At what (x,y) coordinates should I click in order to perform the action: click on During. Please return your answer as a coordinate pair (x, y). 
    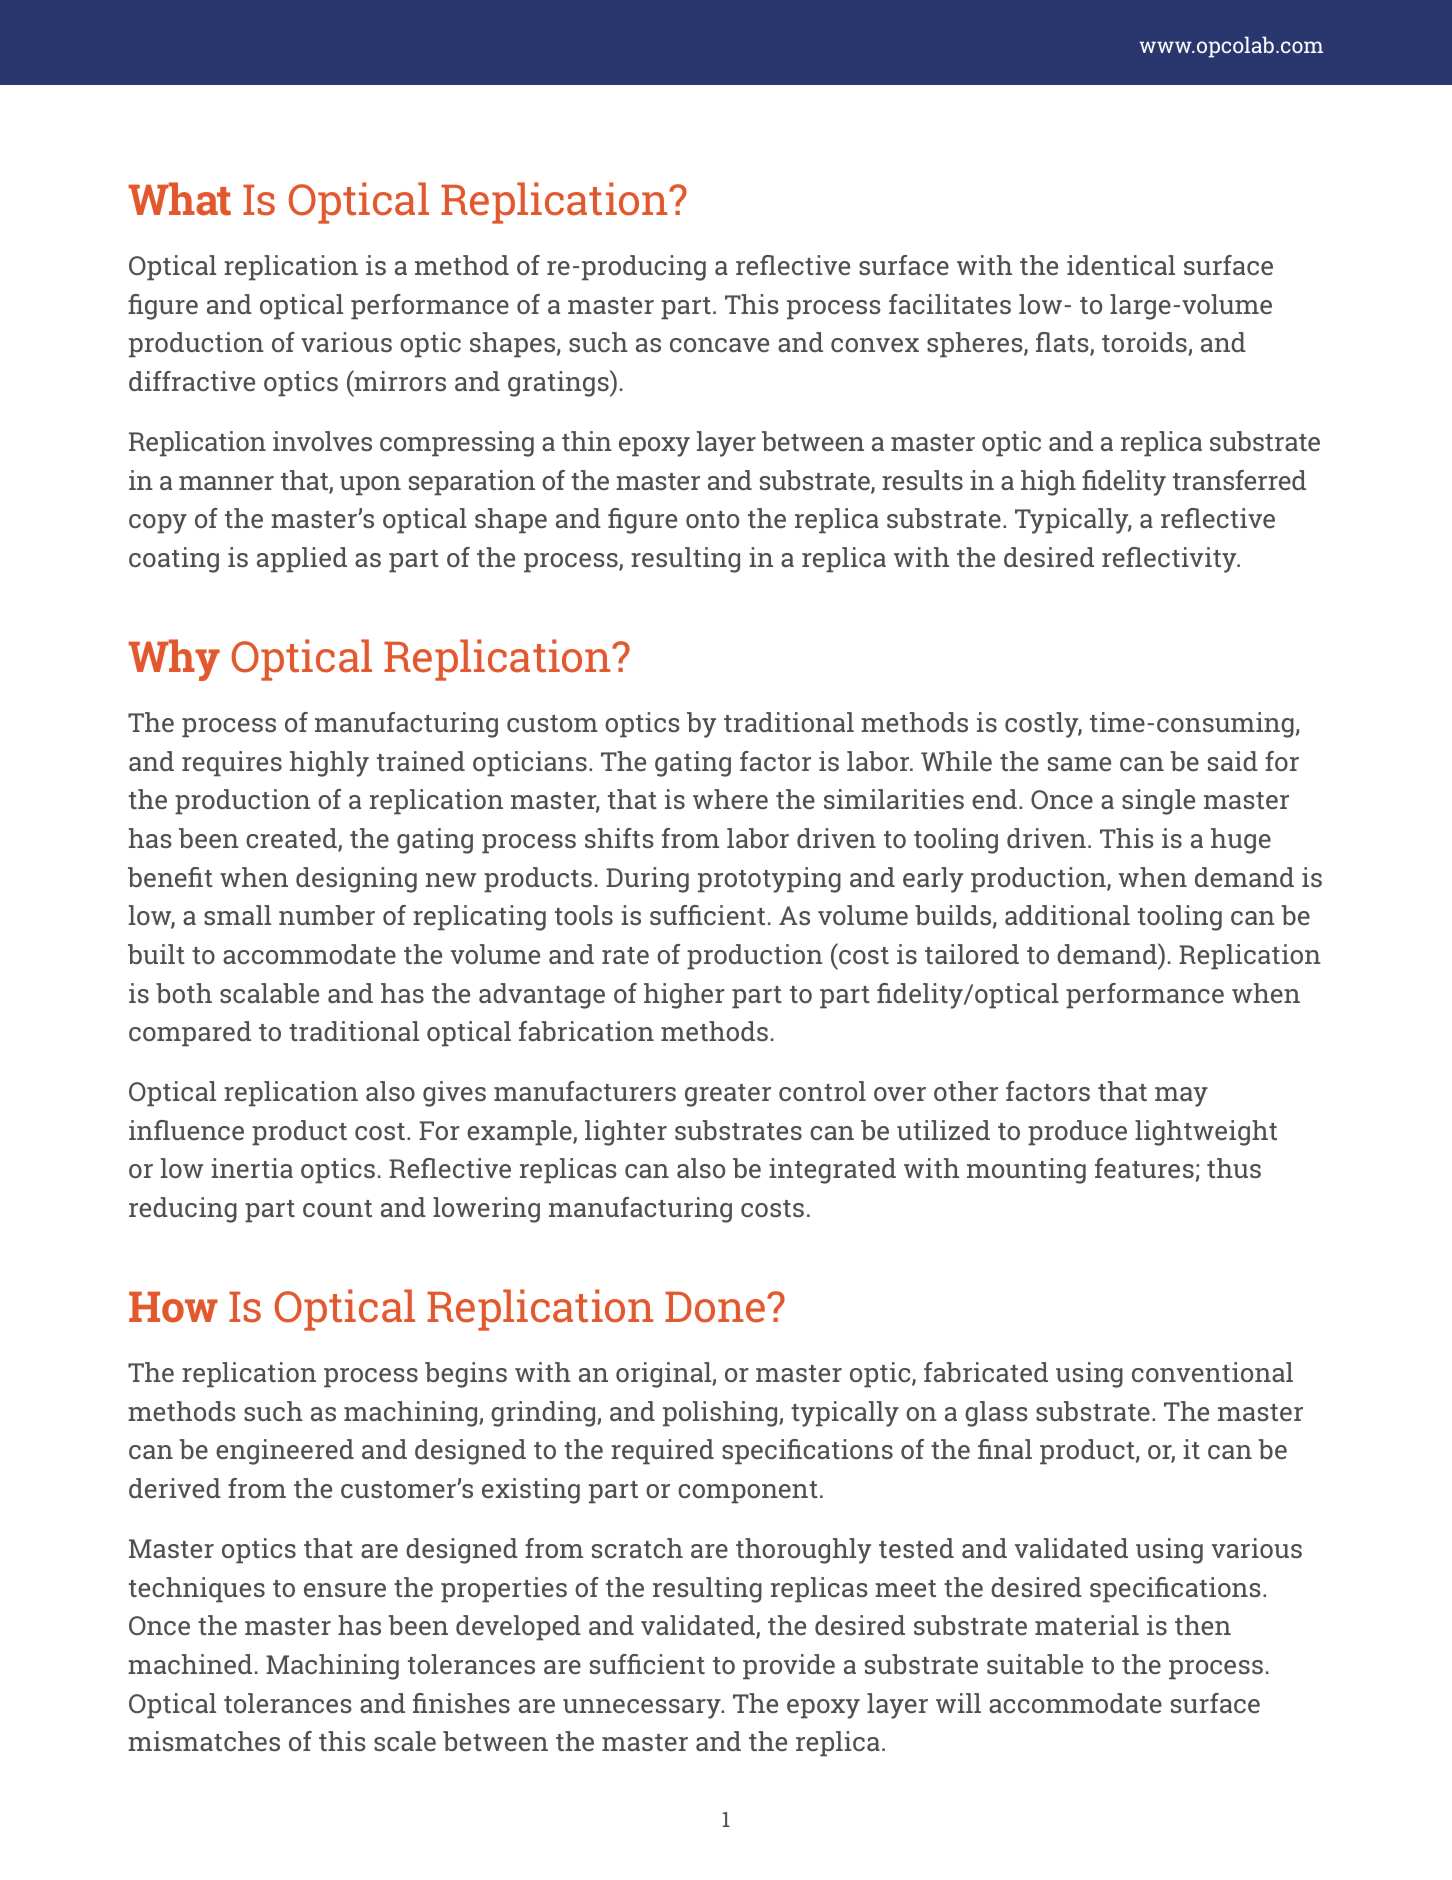
    Looking at the image, I should click on (647, 880).
